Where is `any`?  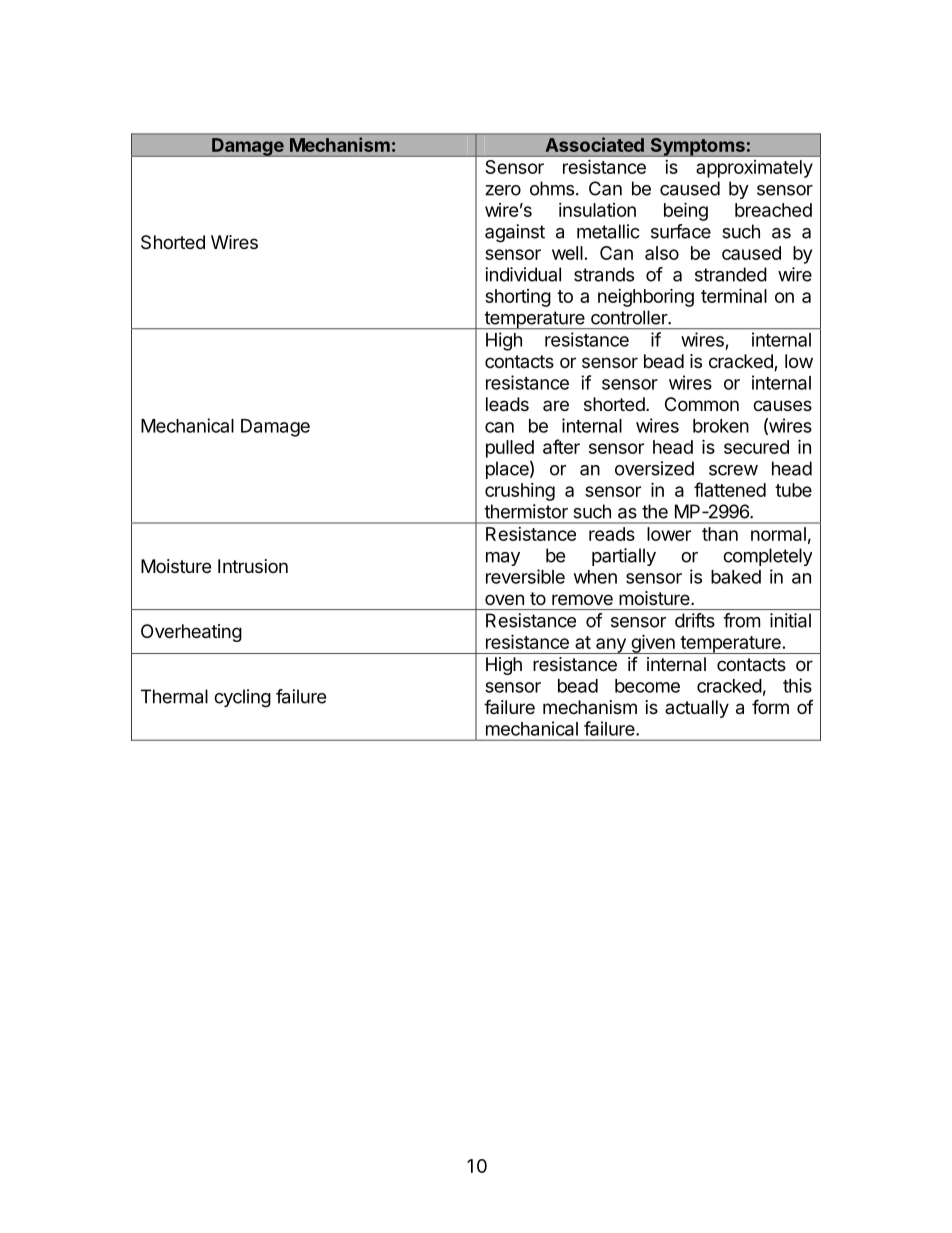 any is located at coordinates (611, 646).
